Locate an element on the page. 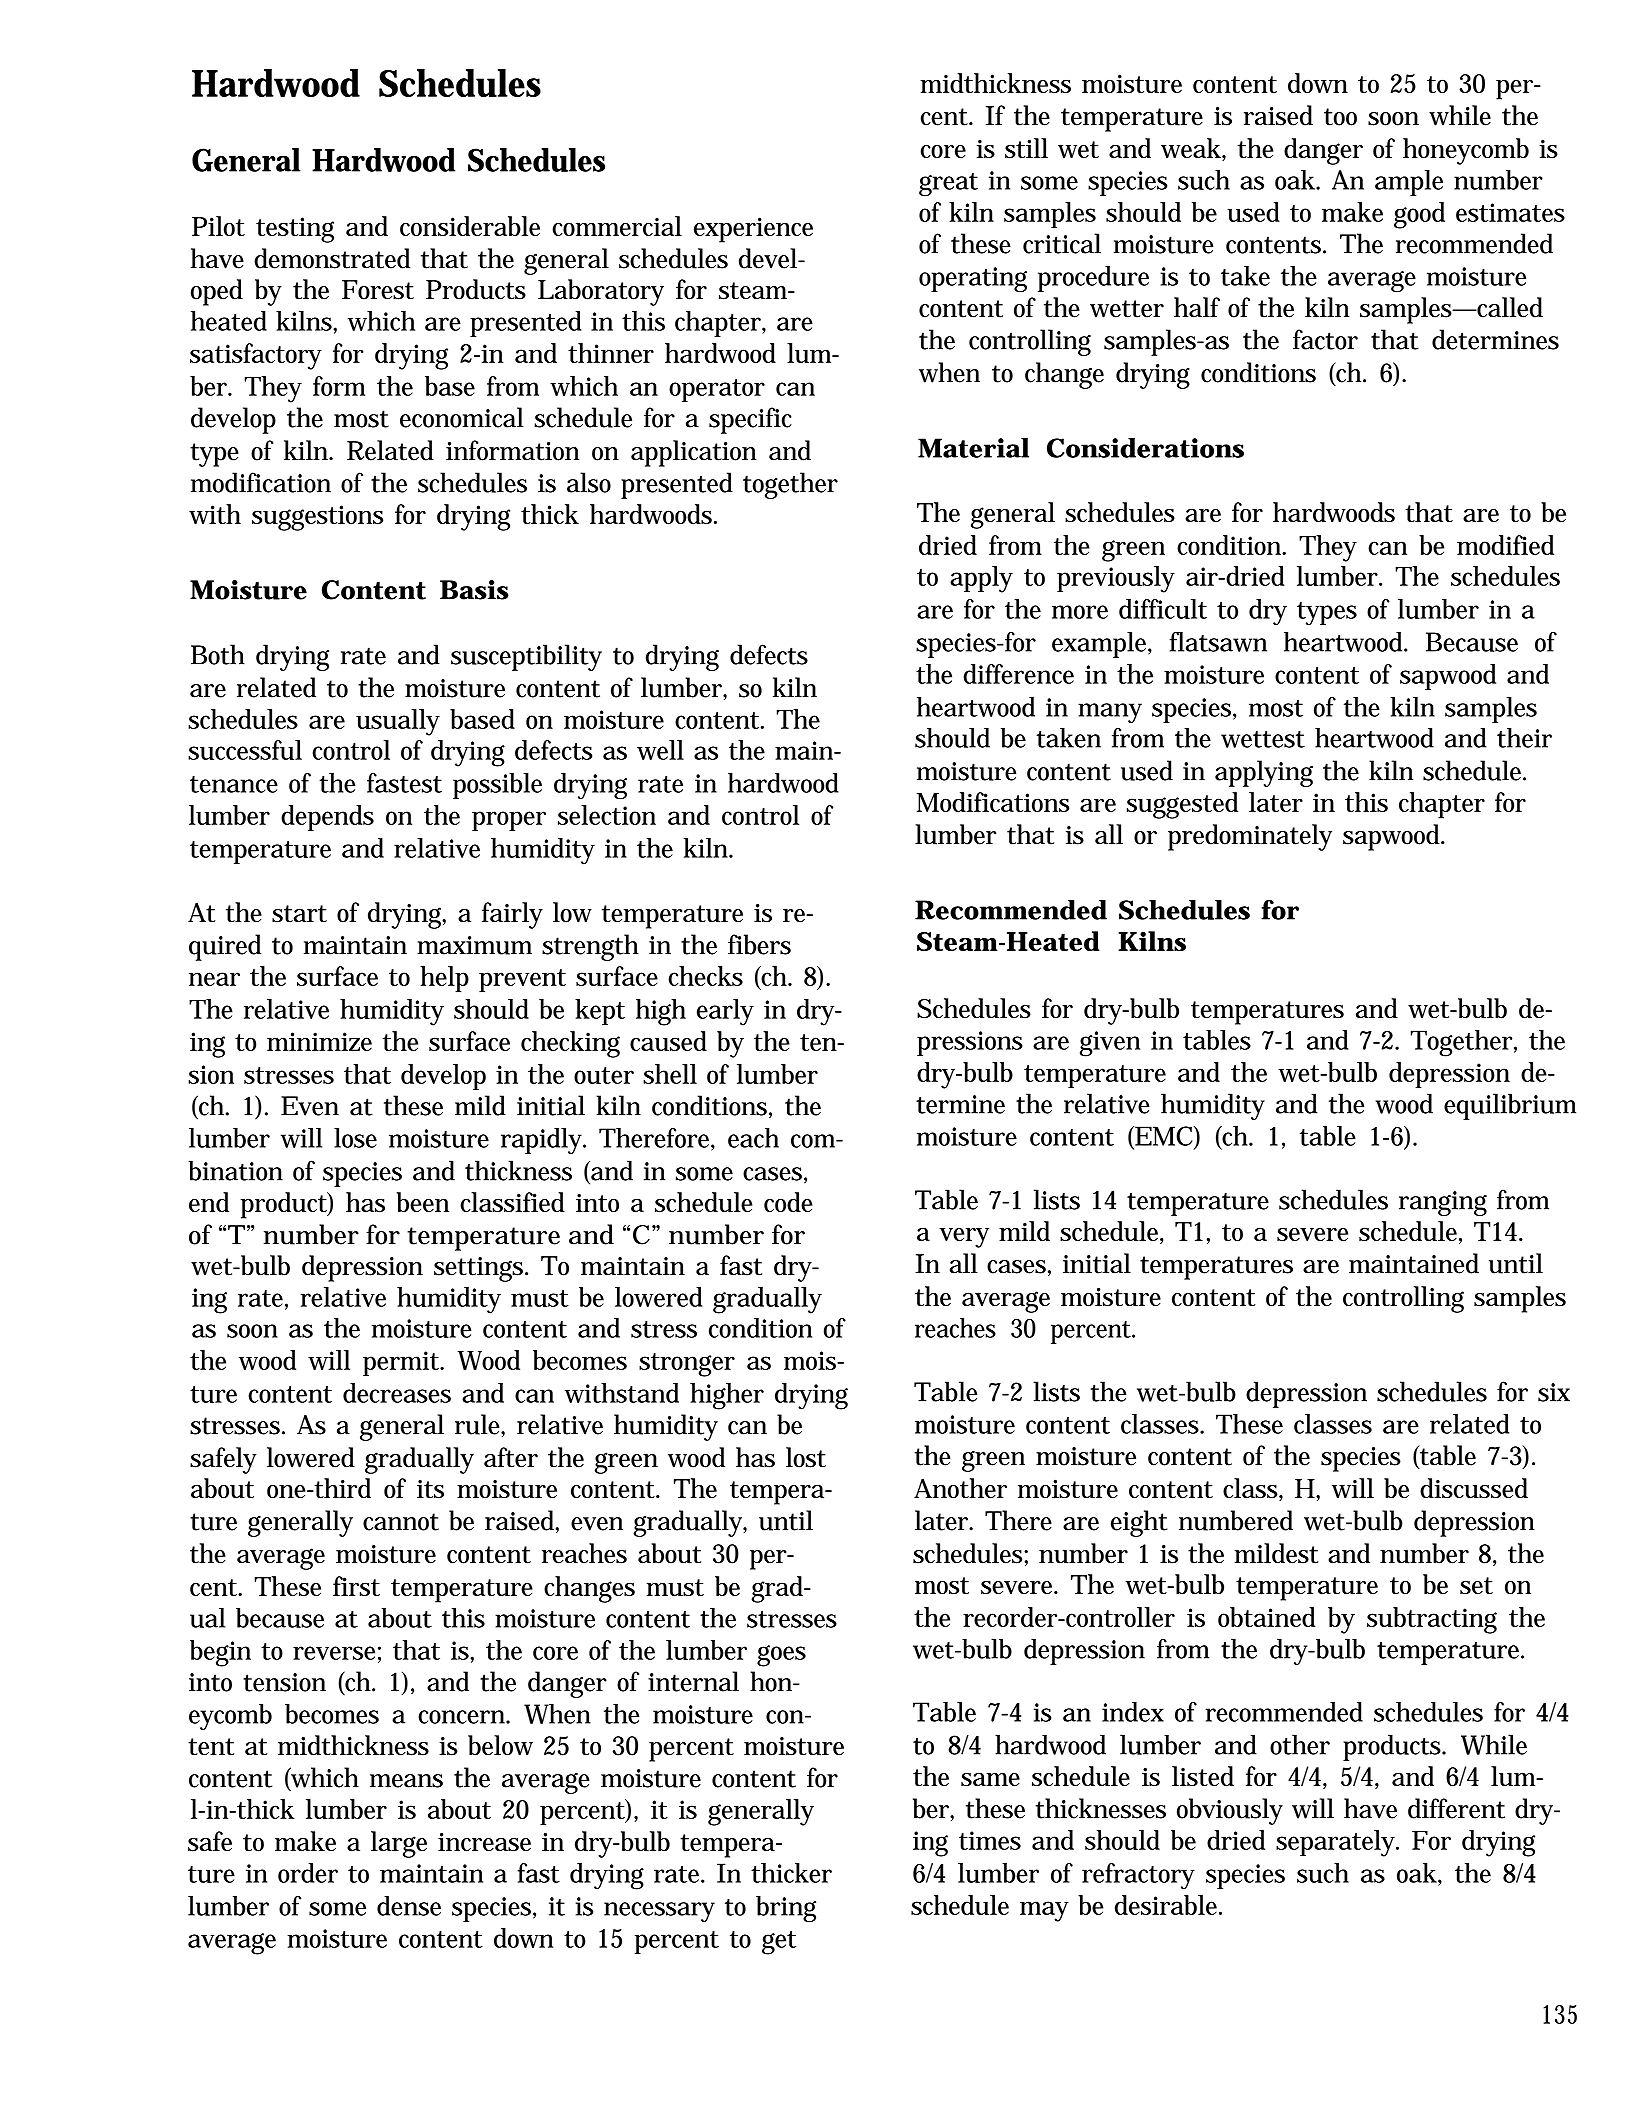 This page has width=1632, height=2126. decreases is located at coordinates (397, 1393).
